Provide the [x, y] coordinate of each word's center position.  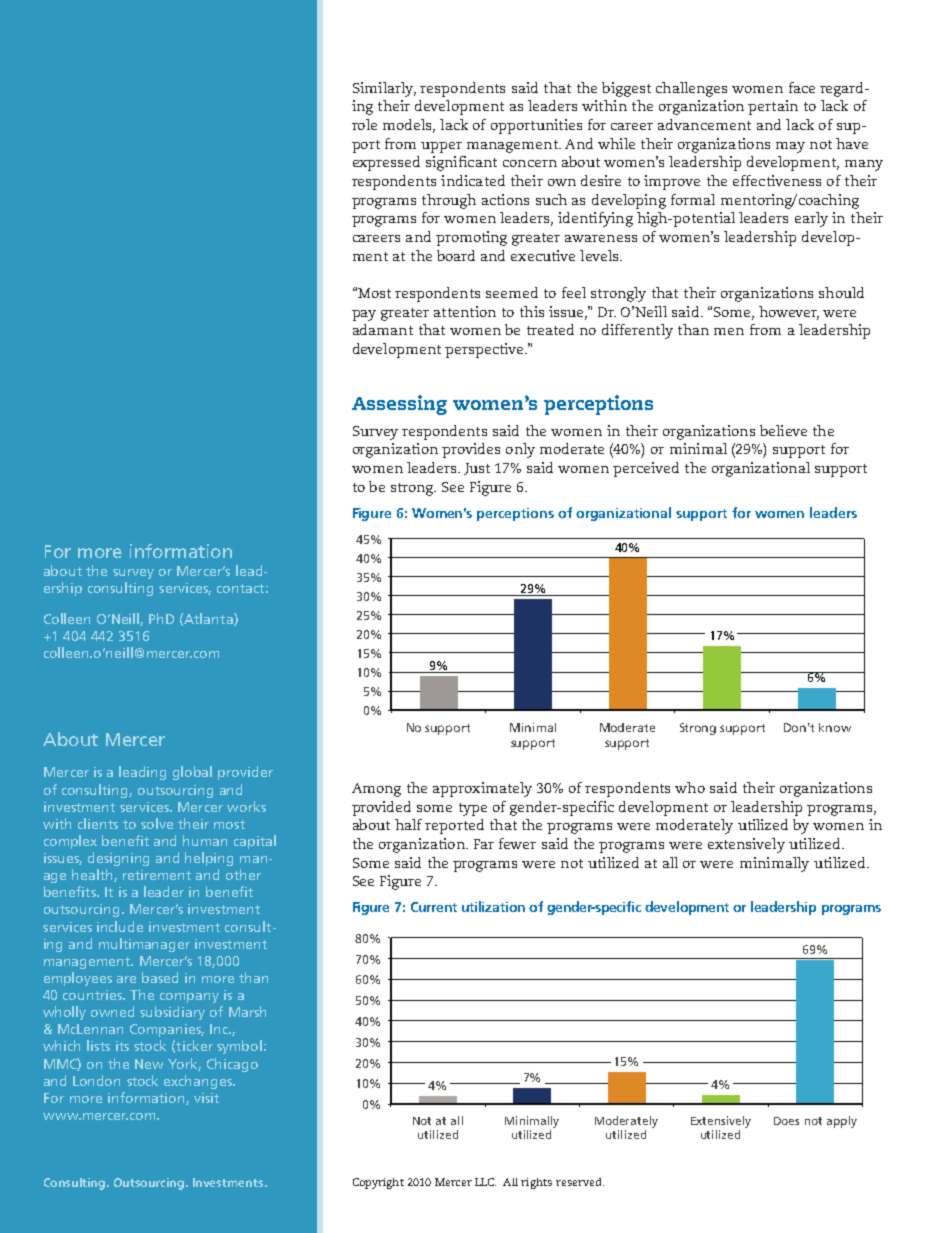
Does [786, 1121]
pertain [773, 107]
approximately [482, 789]
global [192, 773]
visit [206, 1098]
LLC [485, 1182]
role [364, 124]
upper [441, 147]
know [835, 727]
